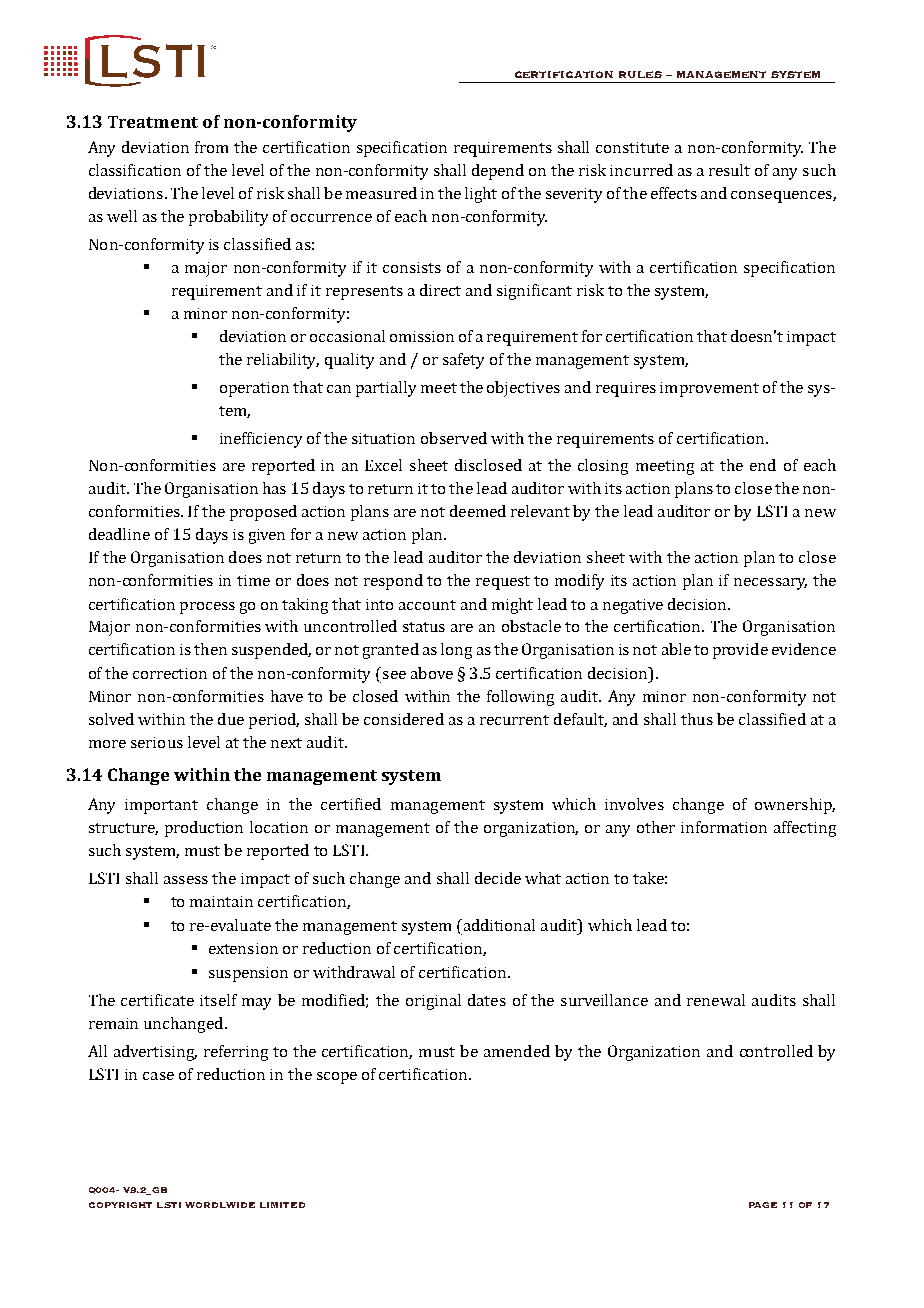 The width and height of the image is (924, 1308). What do you see at coordinates (724, 827) in the image?
I see `information` at bounding box center [724, 827].
